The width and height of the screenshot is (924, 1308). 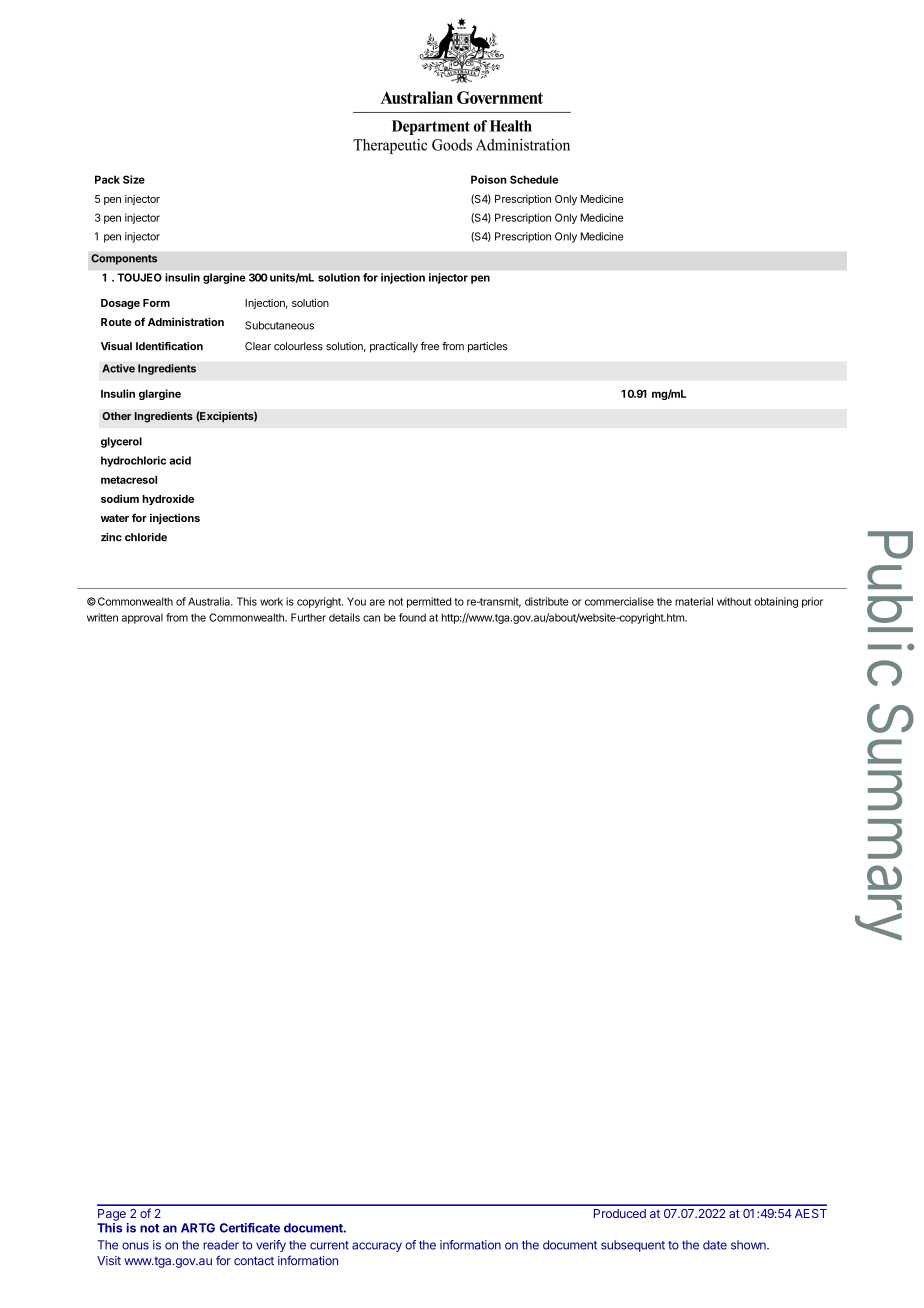 I want to click on material, so click(x=694, y=601).
